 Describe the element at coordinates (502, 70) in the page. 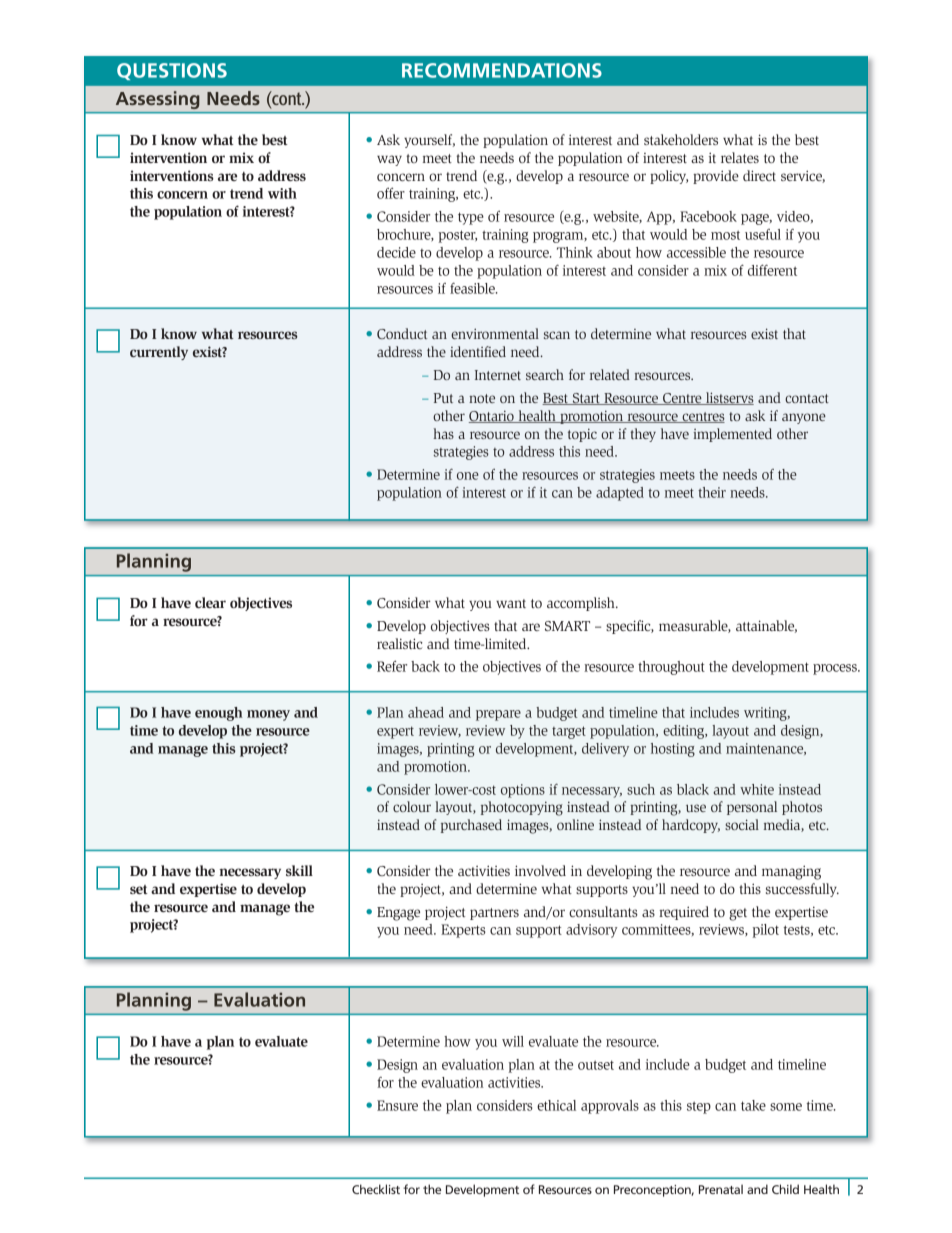

I see `RECOMMENDATIONS` at that location.
